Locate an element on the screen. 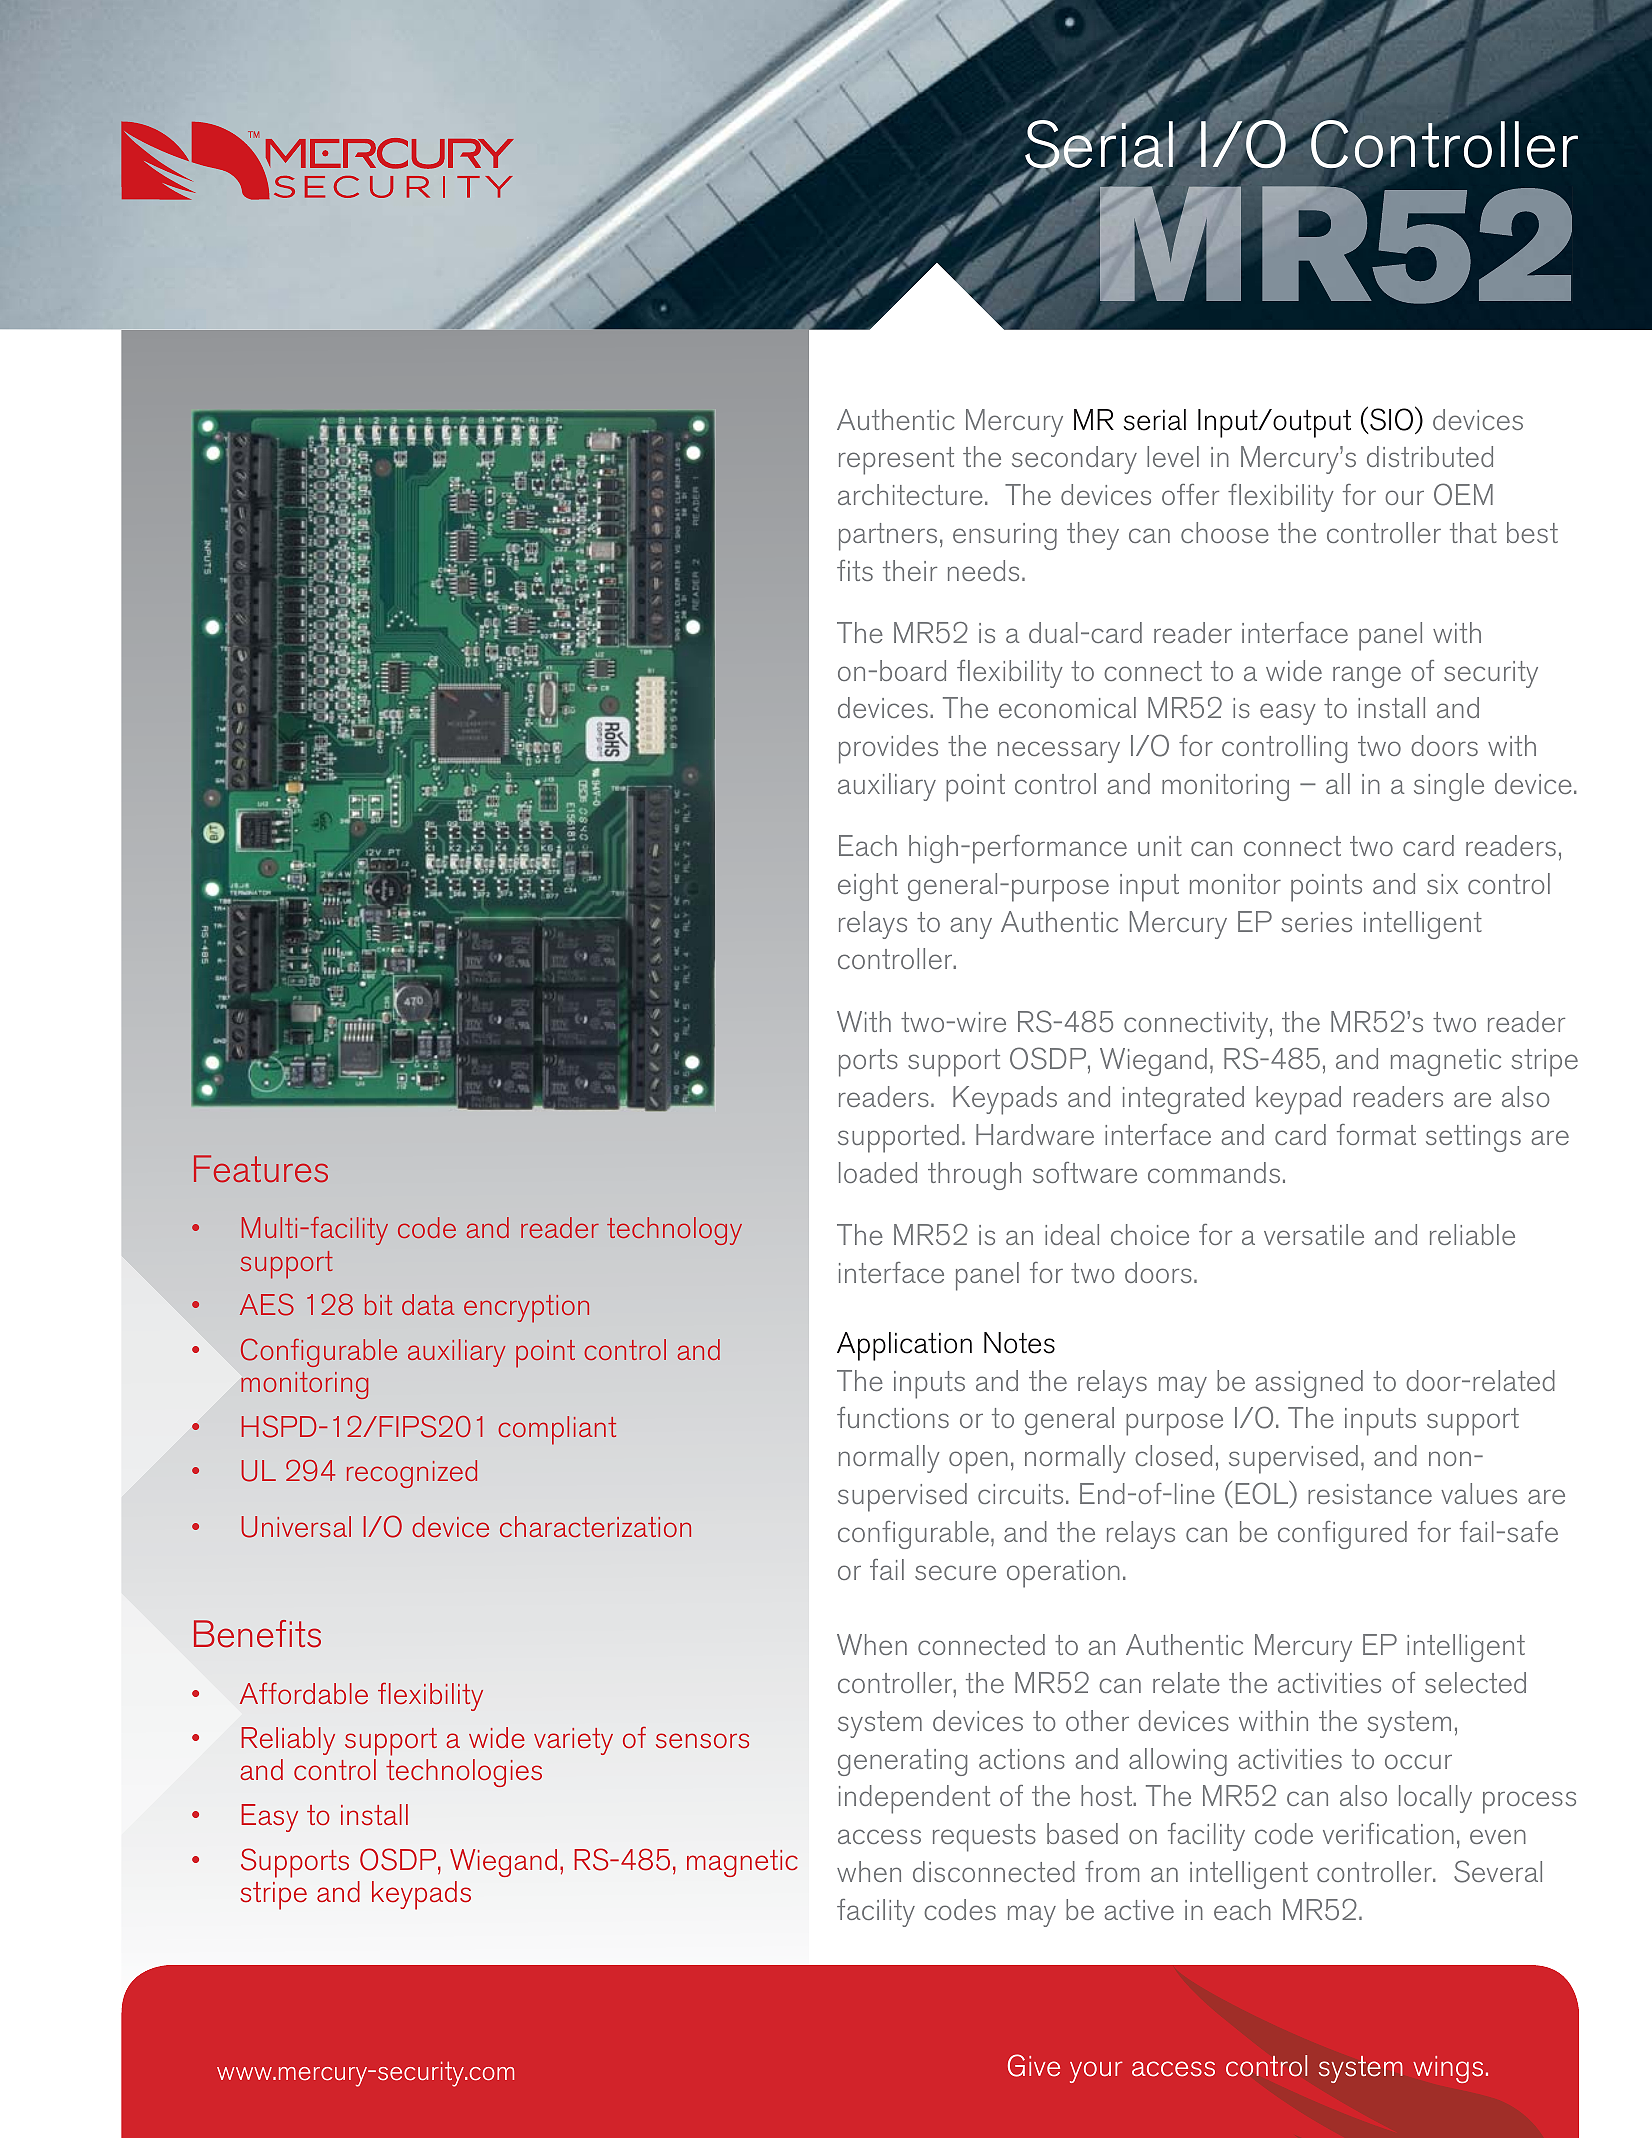 This screenshot has width=1652, height=2138. distributed is located at coordinates (1430, 456).
